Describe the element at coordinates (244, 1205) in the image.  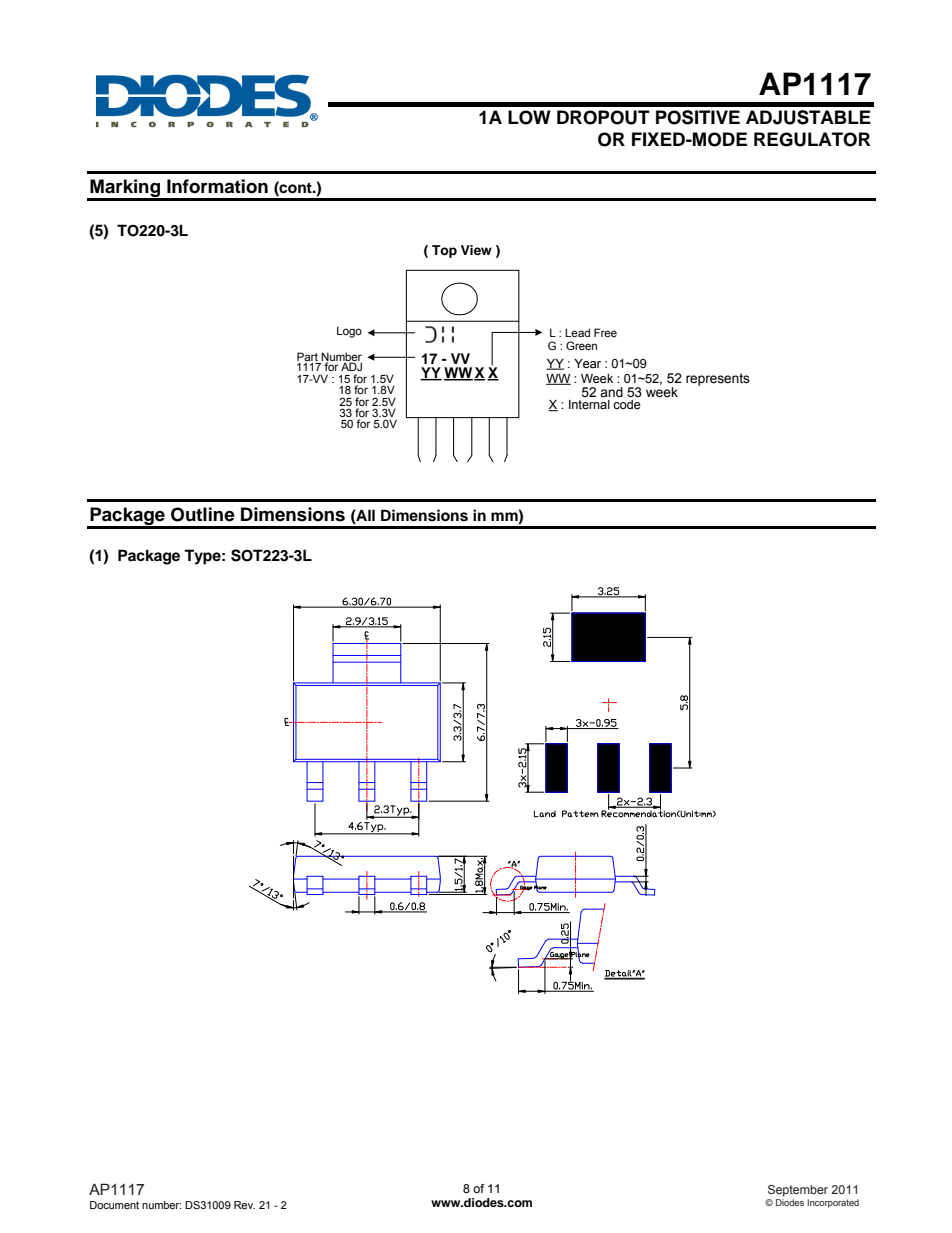
I see `Rev` at that location.
